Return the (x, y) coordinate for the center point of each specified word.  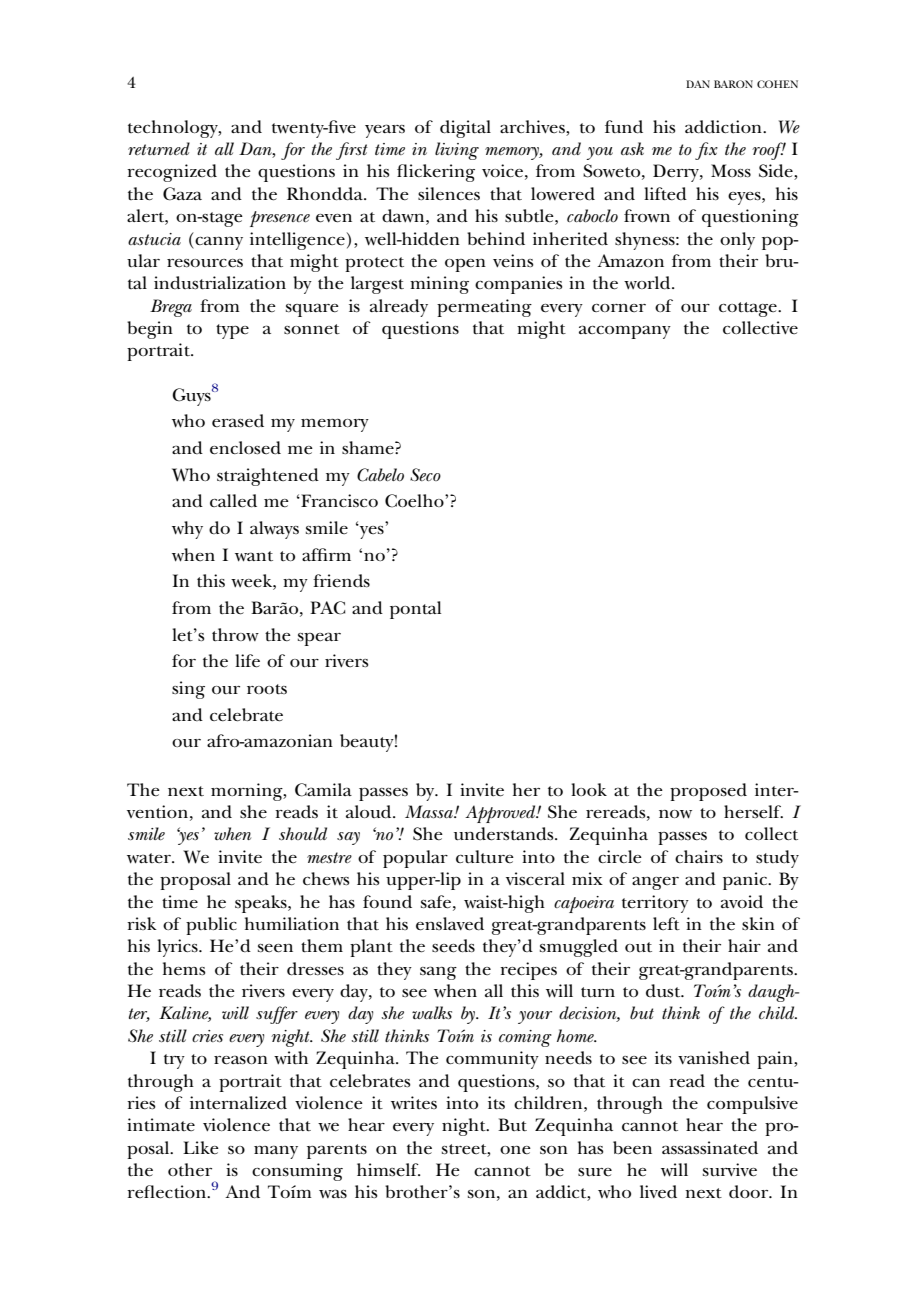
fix (706, 151)
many (276, 1152)
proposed (708, 792)
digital (465, 129)
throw (235, 634)
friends (341, 581)
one (515, 1150)
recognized (172, 173)
